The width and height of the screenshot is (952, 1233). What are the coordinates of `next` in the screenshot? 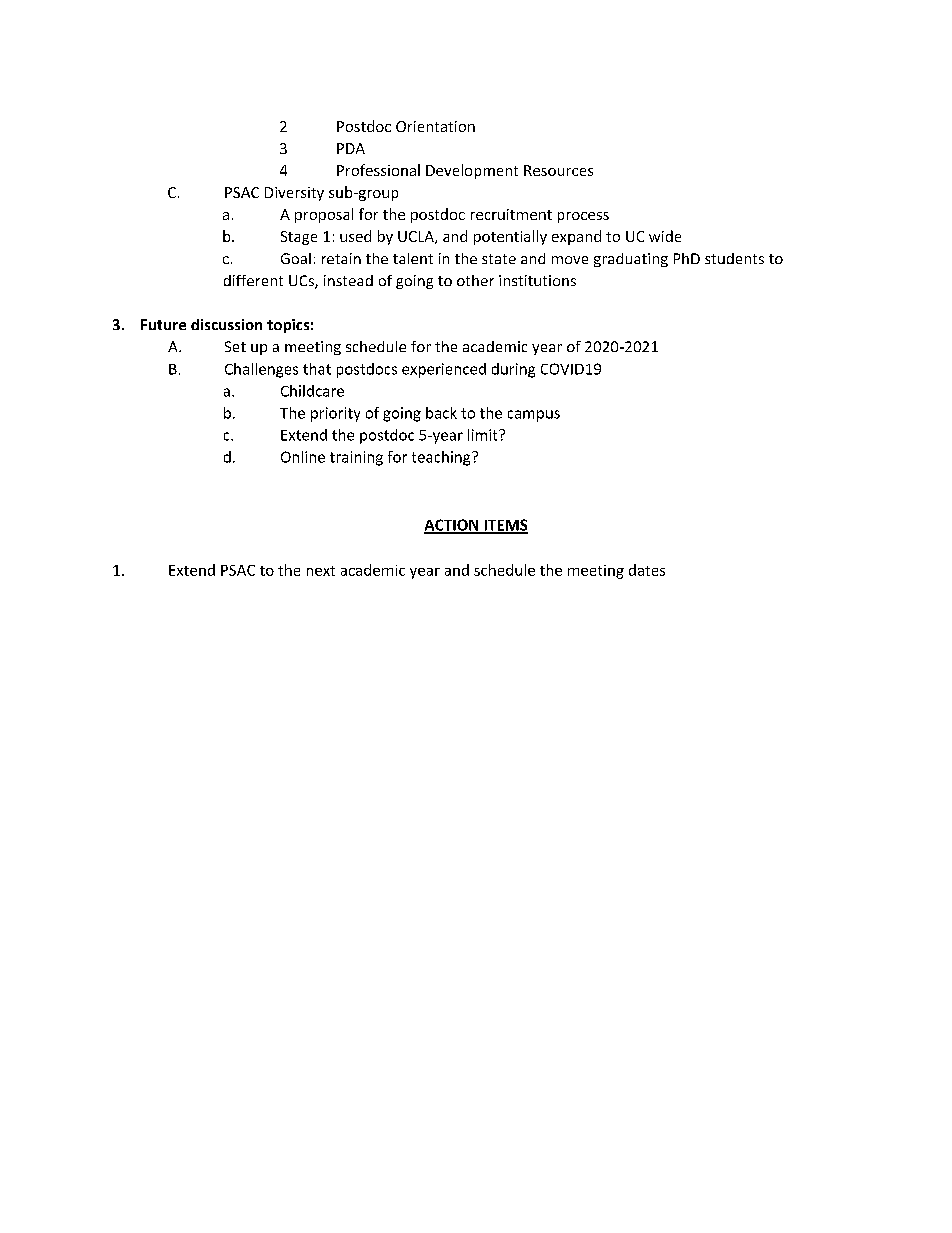 It's located at (321, 571).
